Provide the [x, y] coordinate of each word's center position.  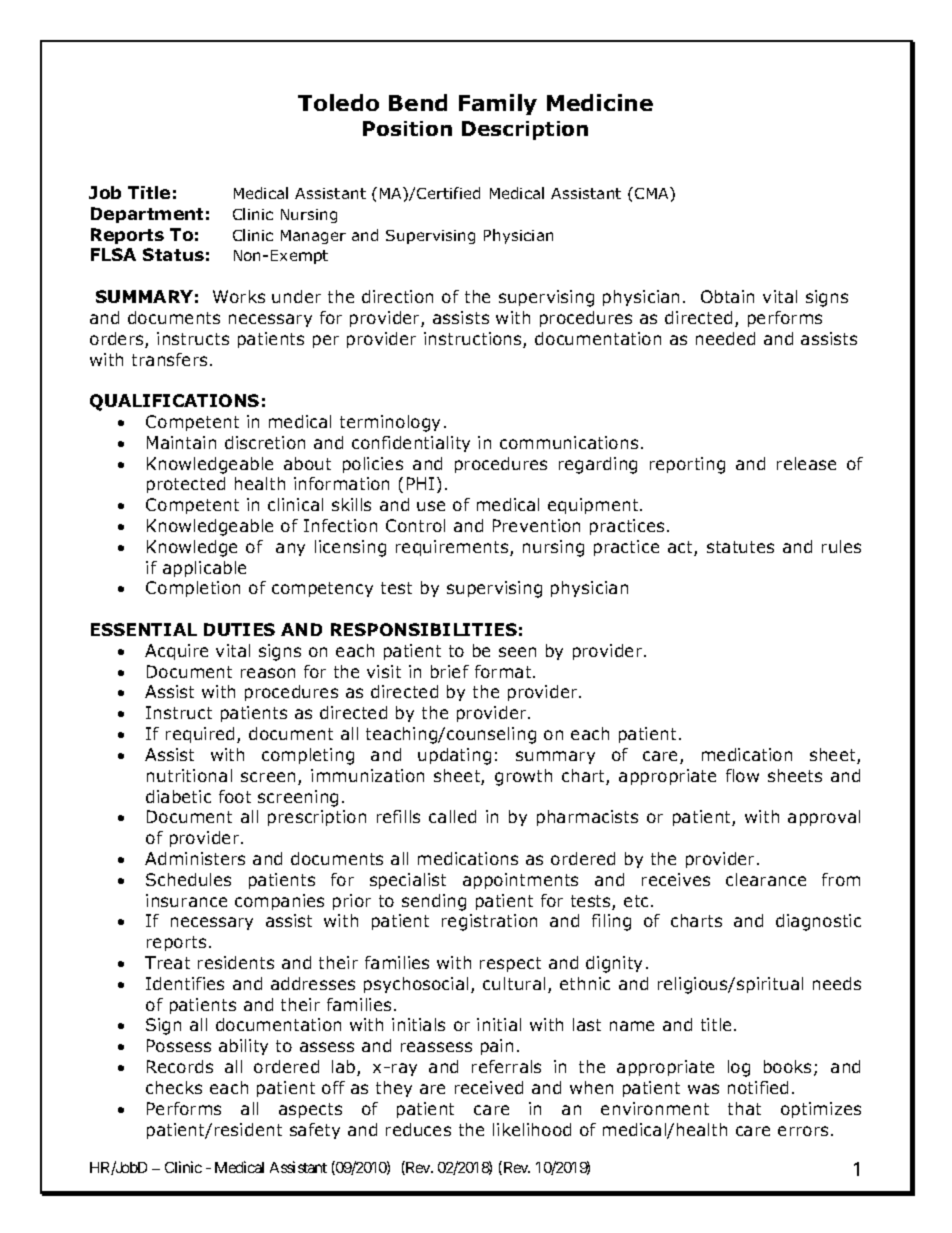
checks [174, 1087]
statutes [740, 547]
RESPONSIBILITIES [424, 629]
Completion [193, 589]
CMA [653, 193]
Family [498, 104]
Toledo [338, 102]
